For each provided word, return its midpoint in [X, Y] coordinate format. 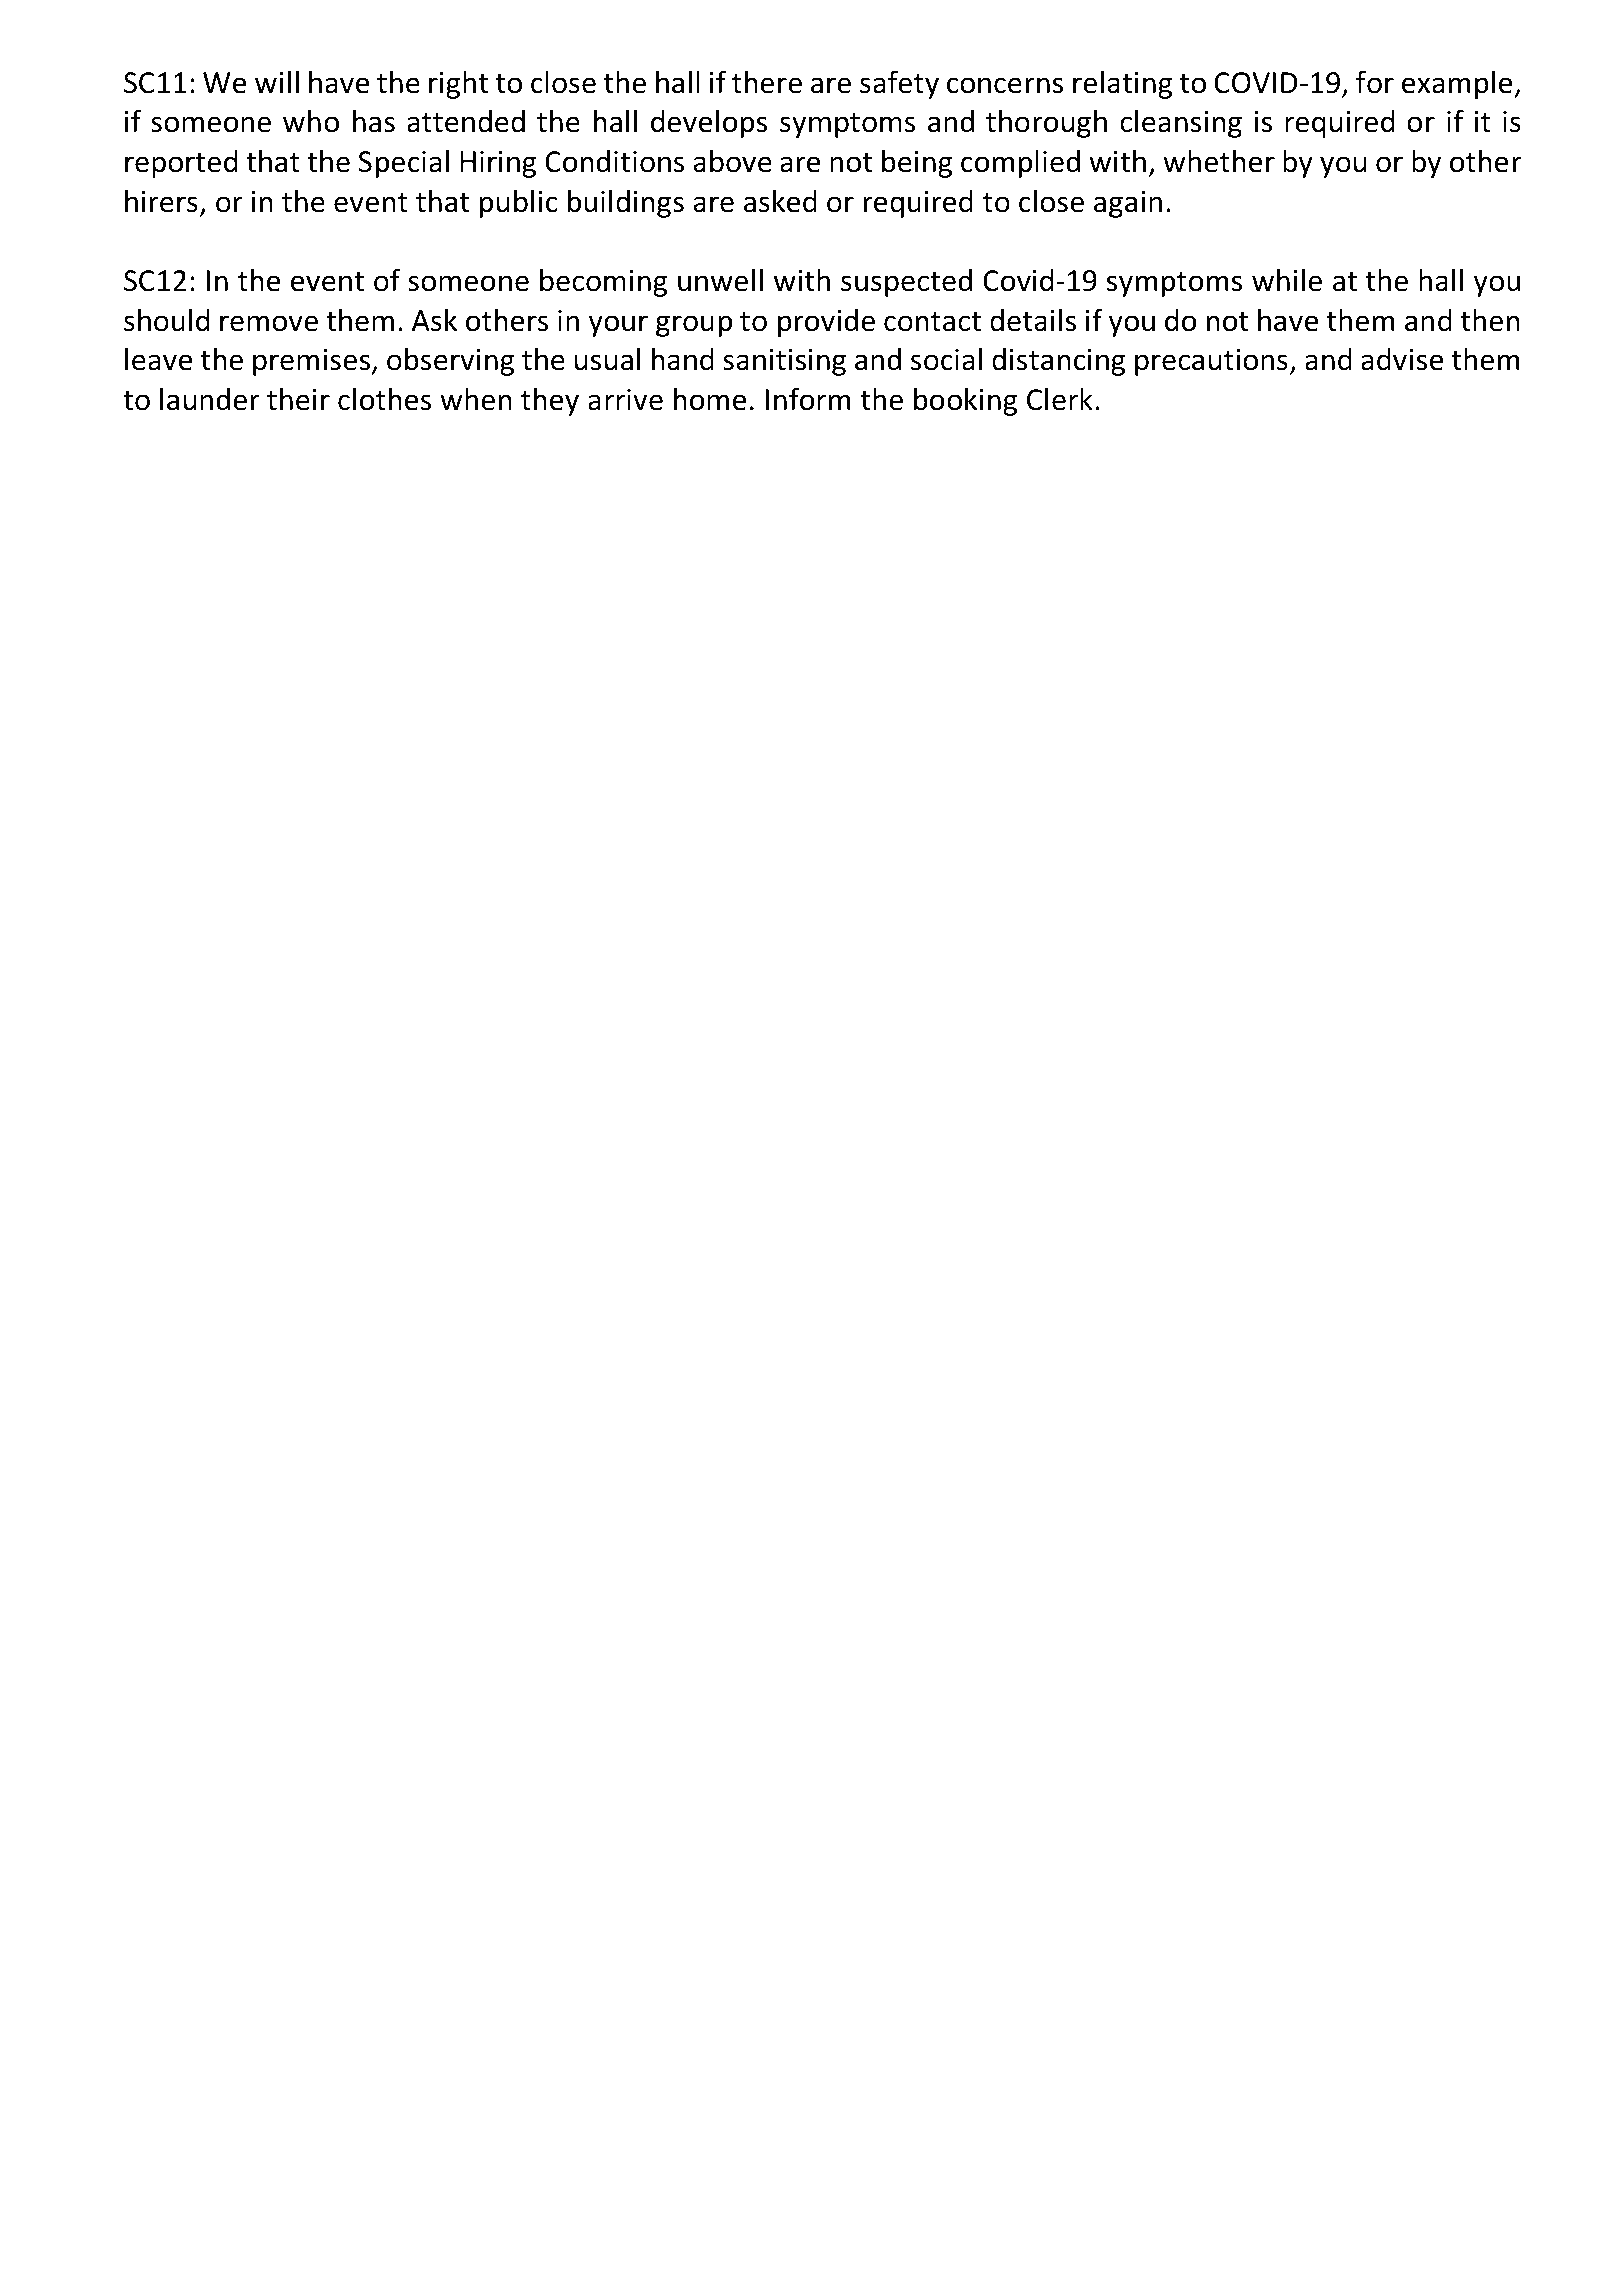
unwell [720, 280]
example [1458, 85]
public [519, 204]
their [298, 399]
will [277, 82]
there [767, 82]
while [1287, 280]
